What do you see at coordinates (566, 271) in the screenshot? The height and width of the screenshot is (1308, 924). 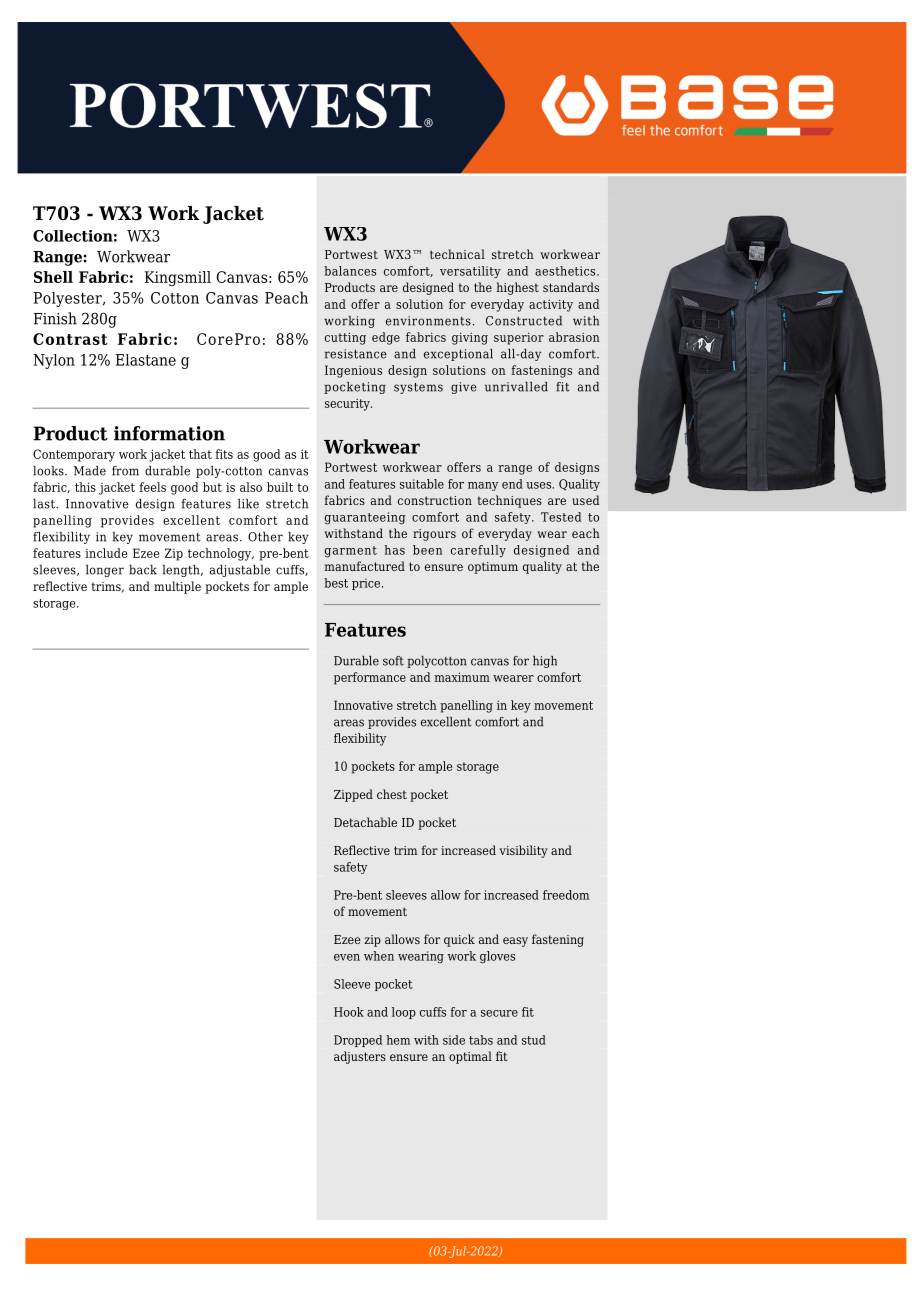 I see `aesthetics` at bounding box center [566, 271].
